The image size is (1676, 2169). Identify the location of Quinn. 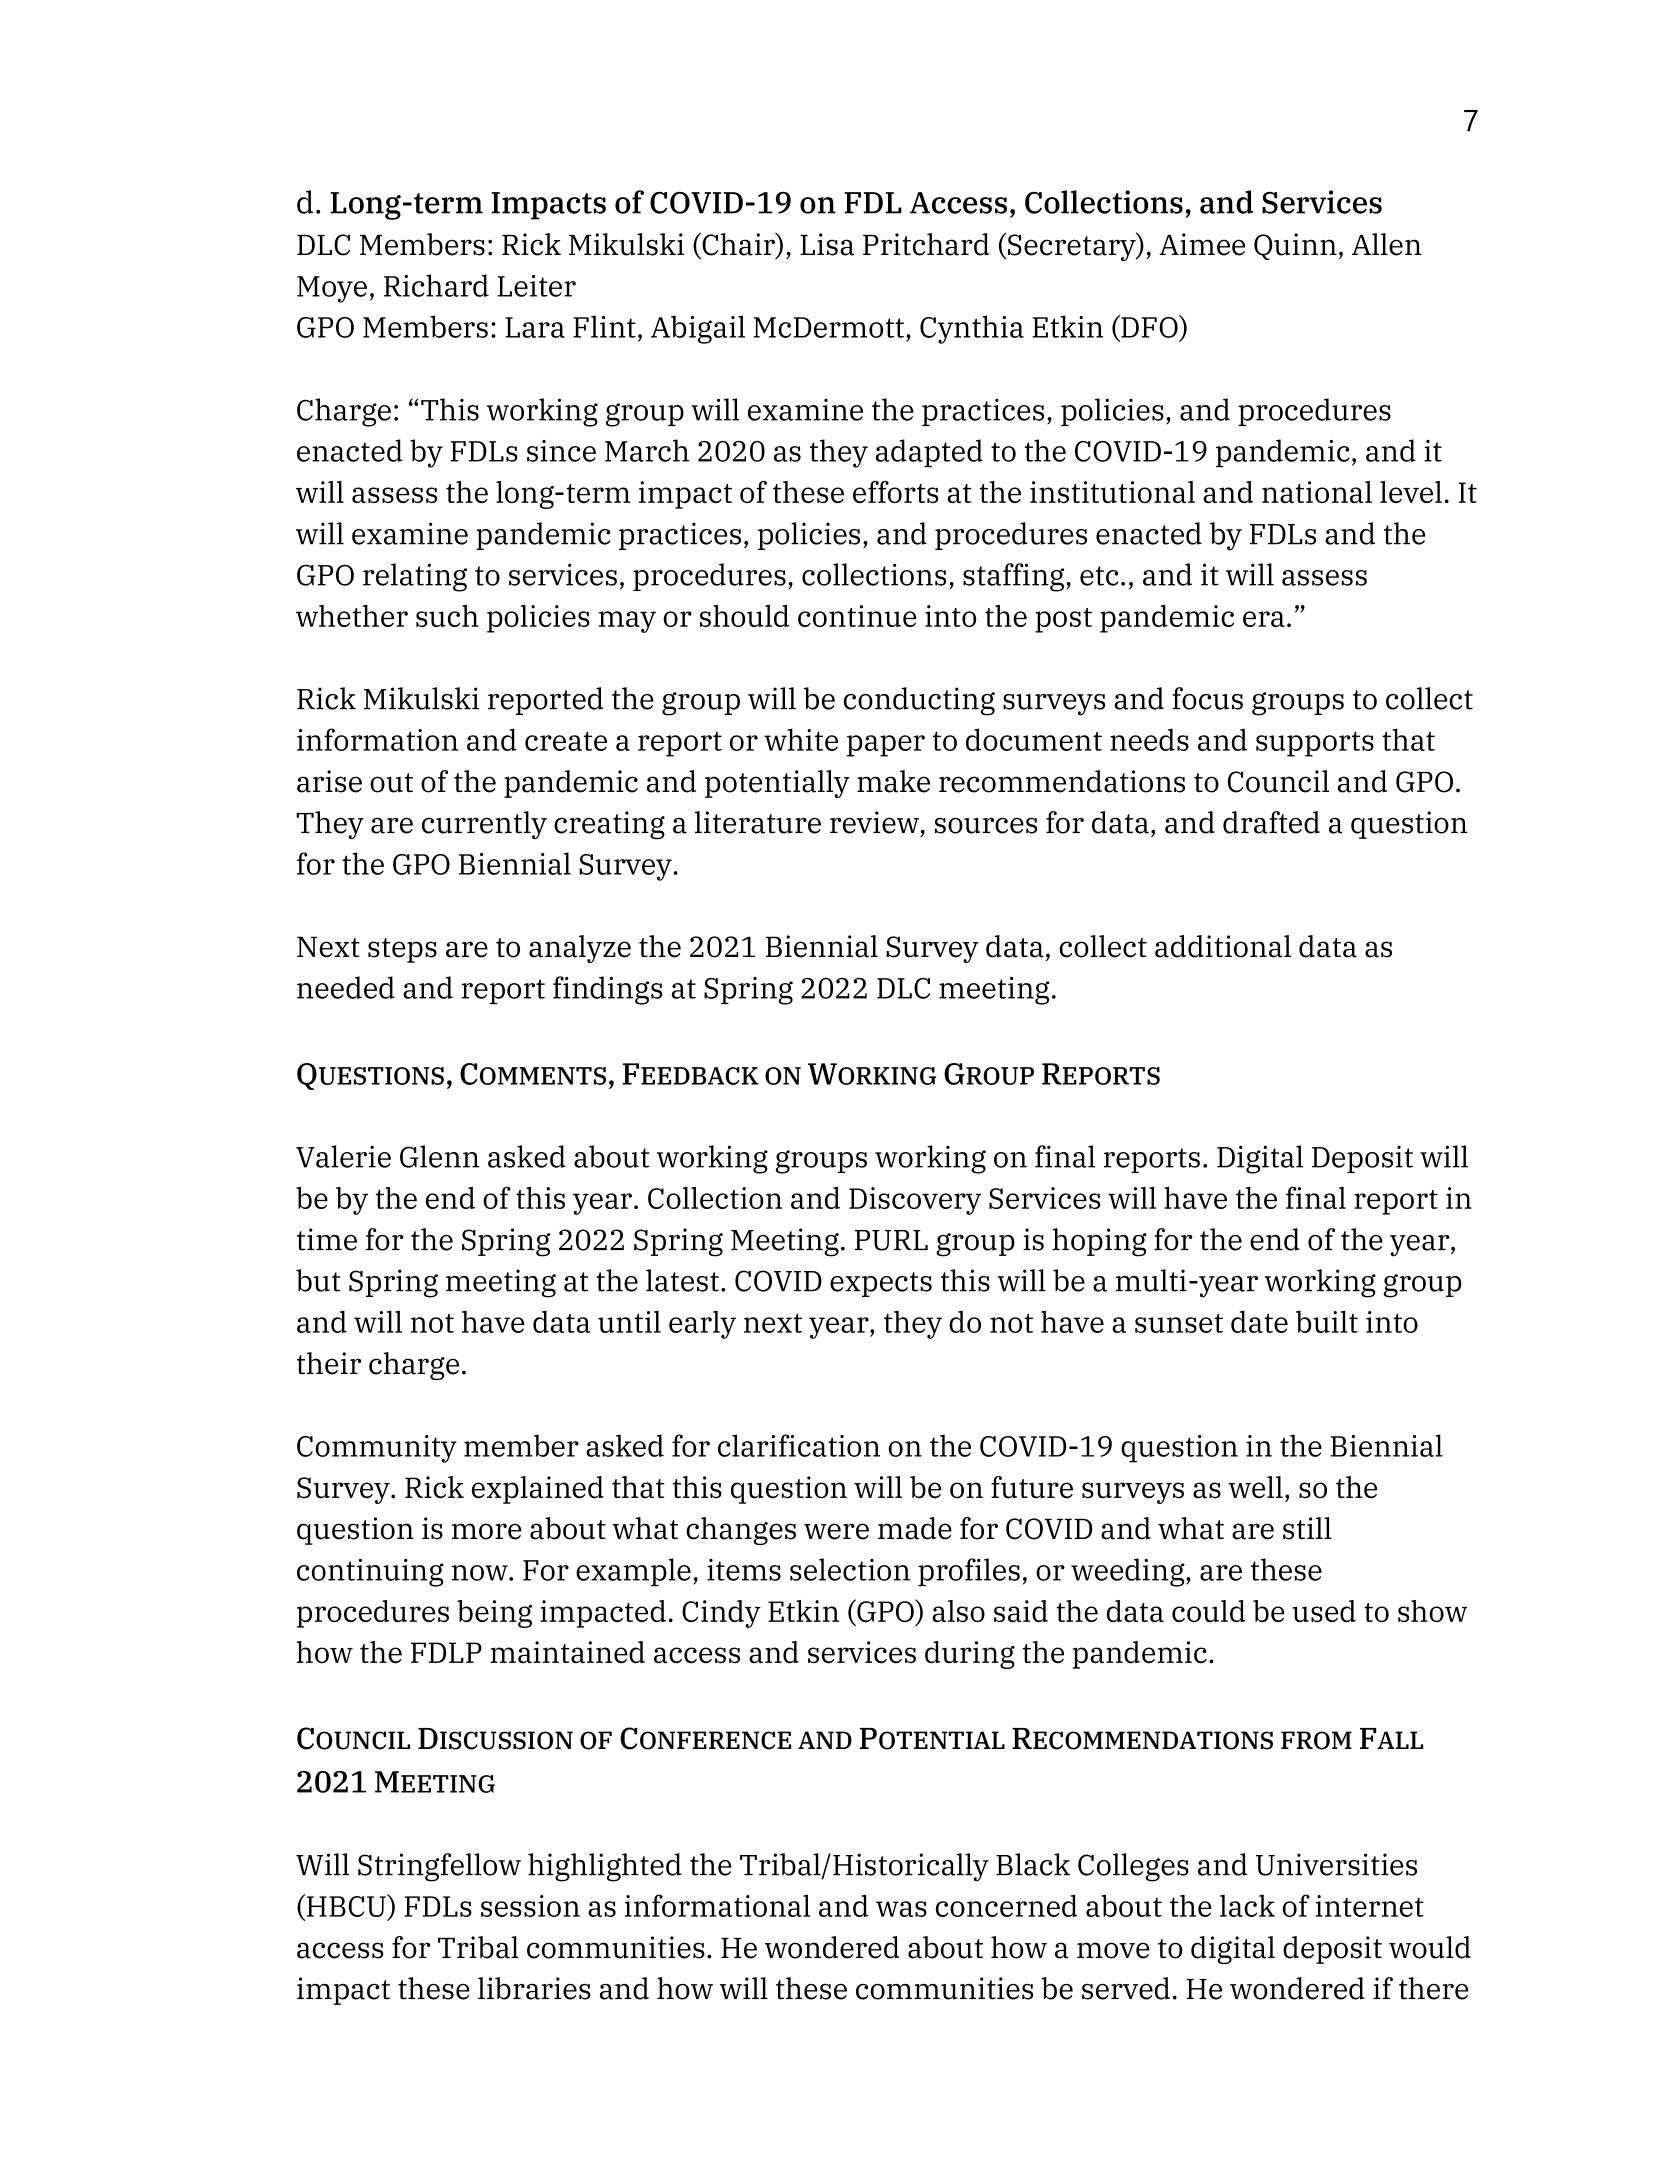
(1295, 246).
